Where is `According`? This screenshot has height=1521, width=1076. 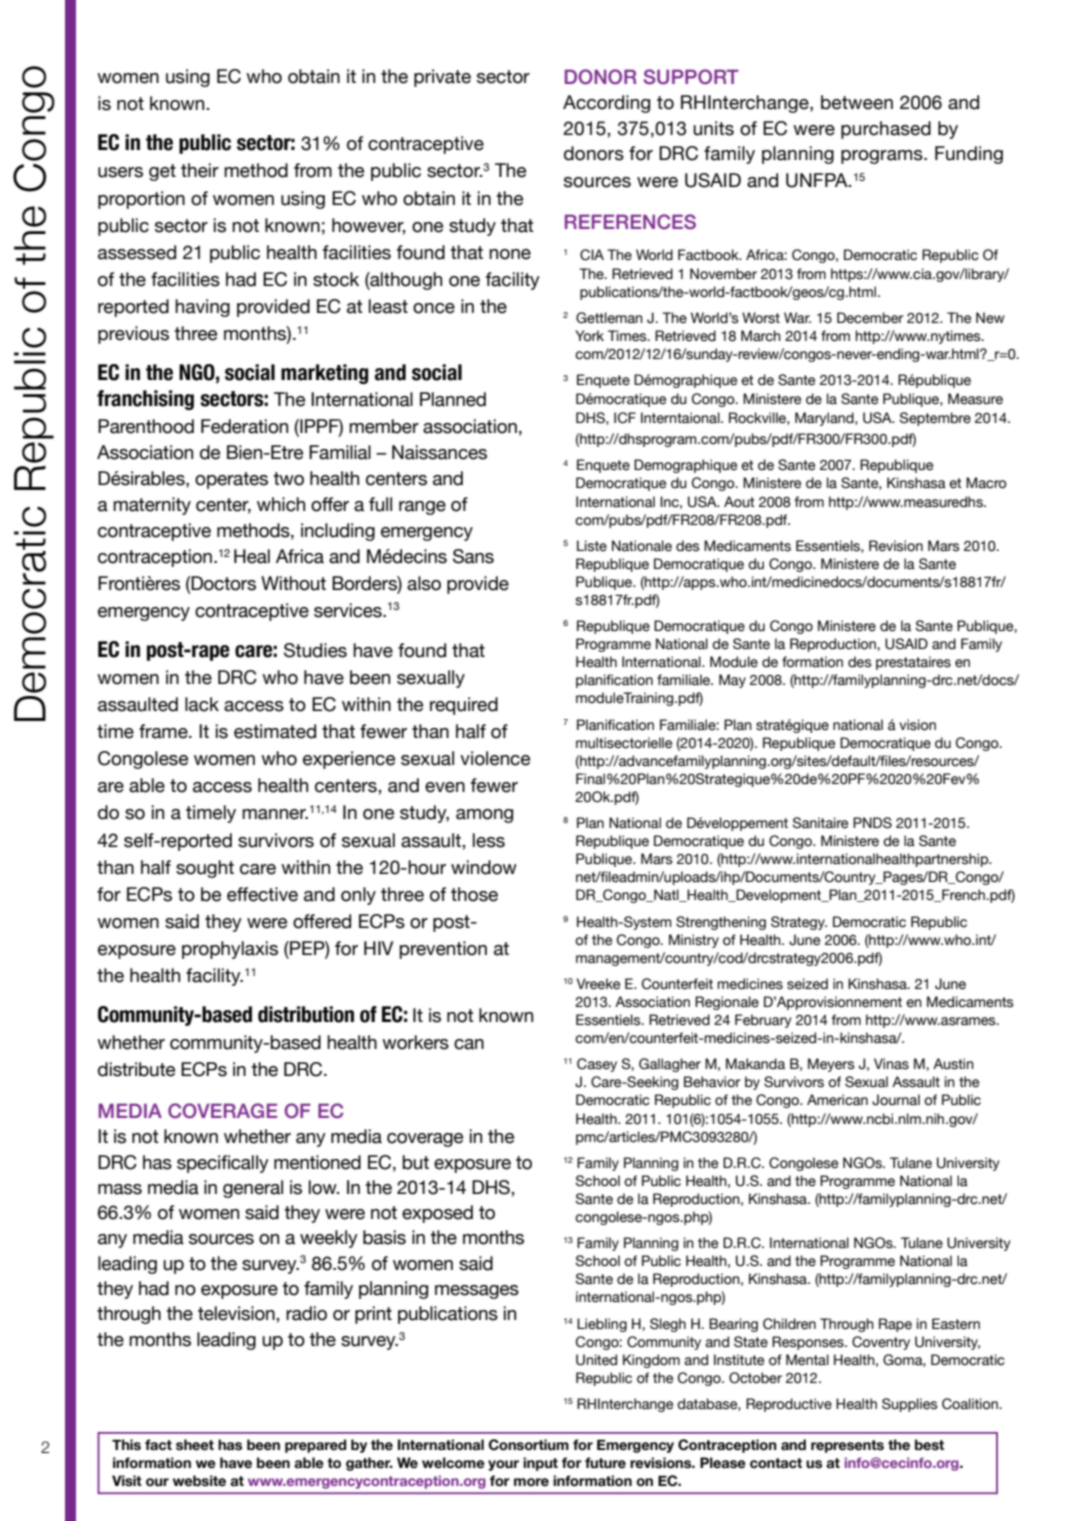
According is located at coordinates (606, 104).
